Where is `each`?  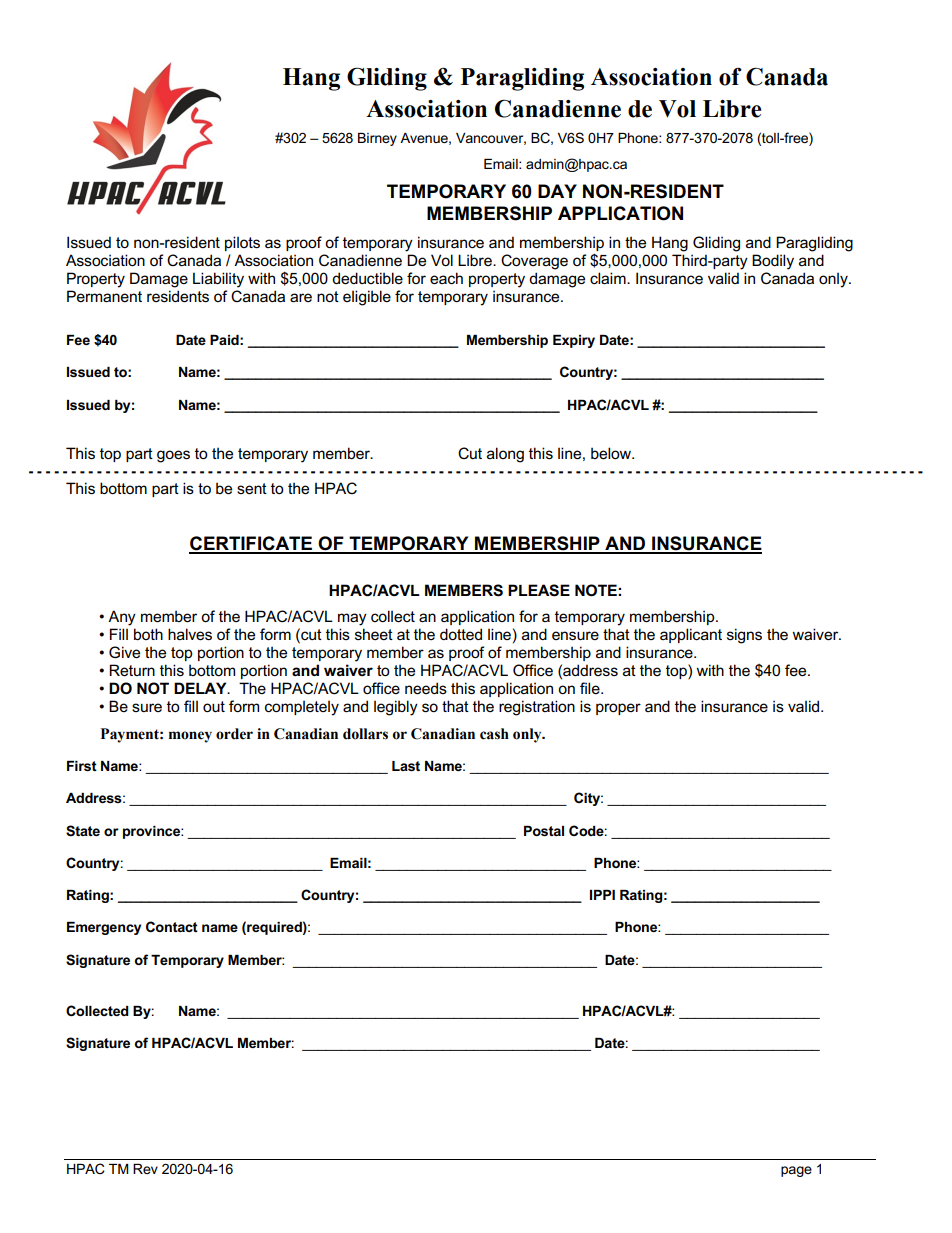
each is located at coordinates (446, 278).
